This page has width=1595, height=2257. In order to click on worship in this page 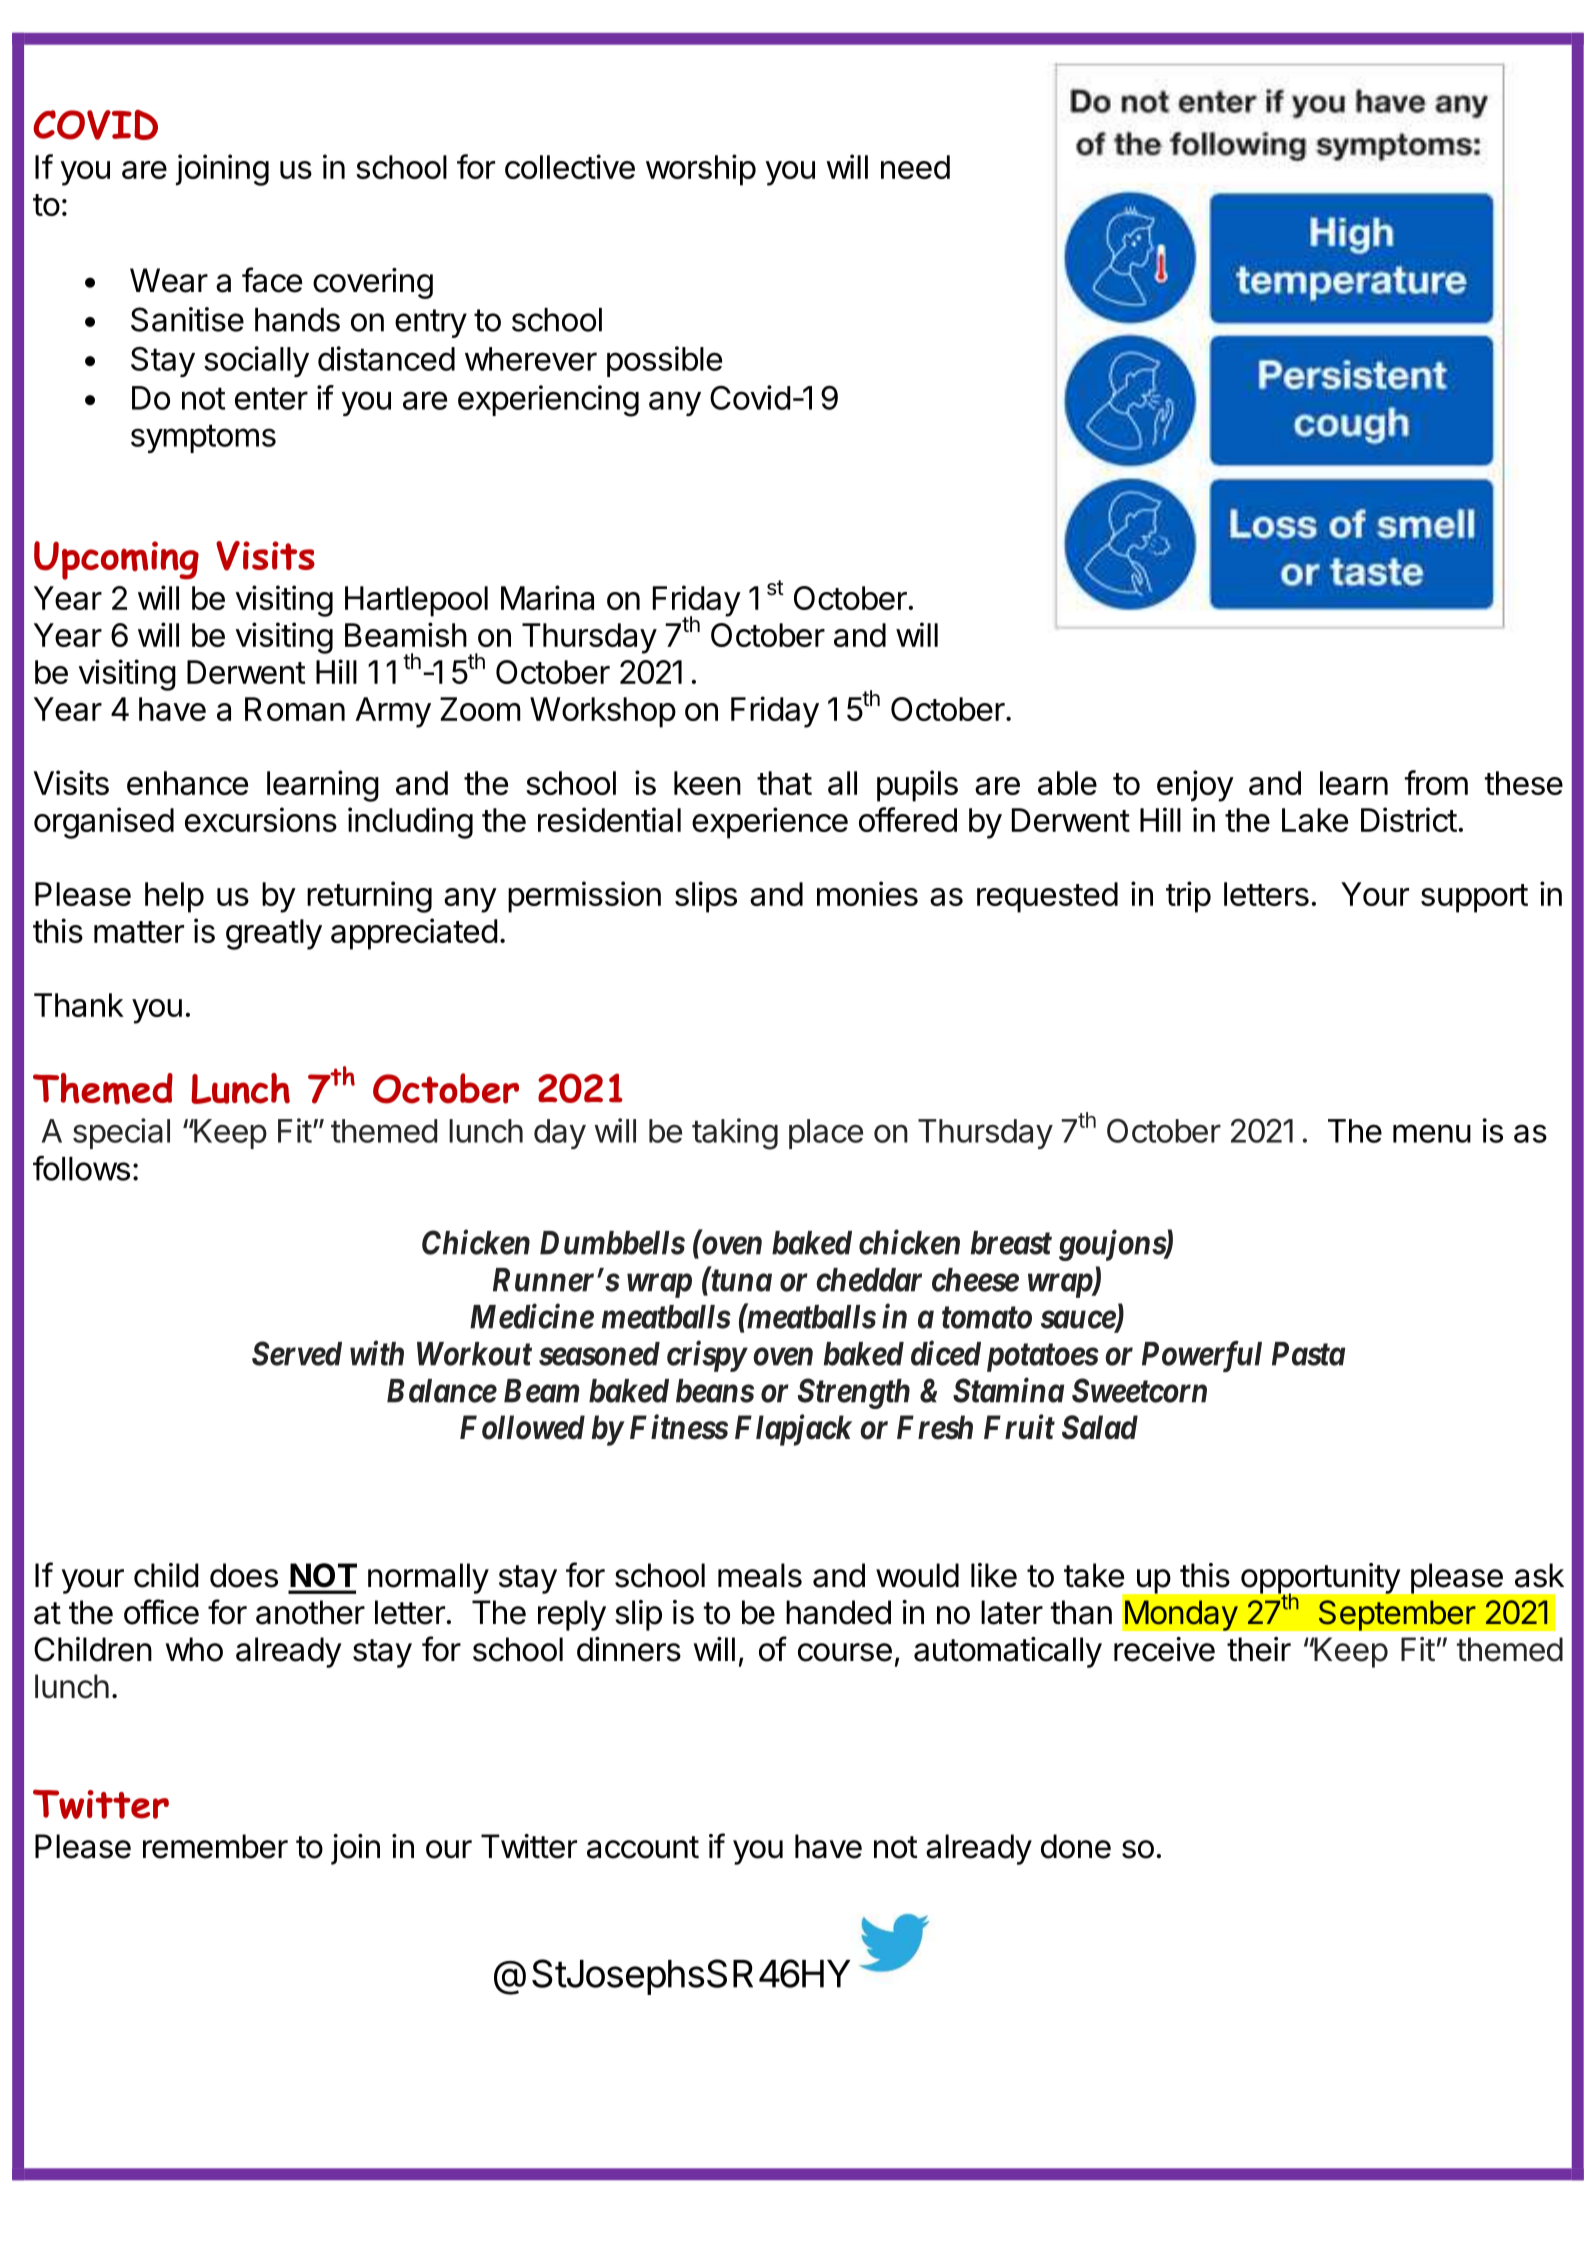, I will do `click(701, 170)`.
